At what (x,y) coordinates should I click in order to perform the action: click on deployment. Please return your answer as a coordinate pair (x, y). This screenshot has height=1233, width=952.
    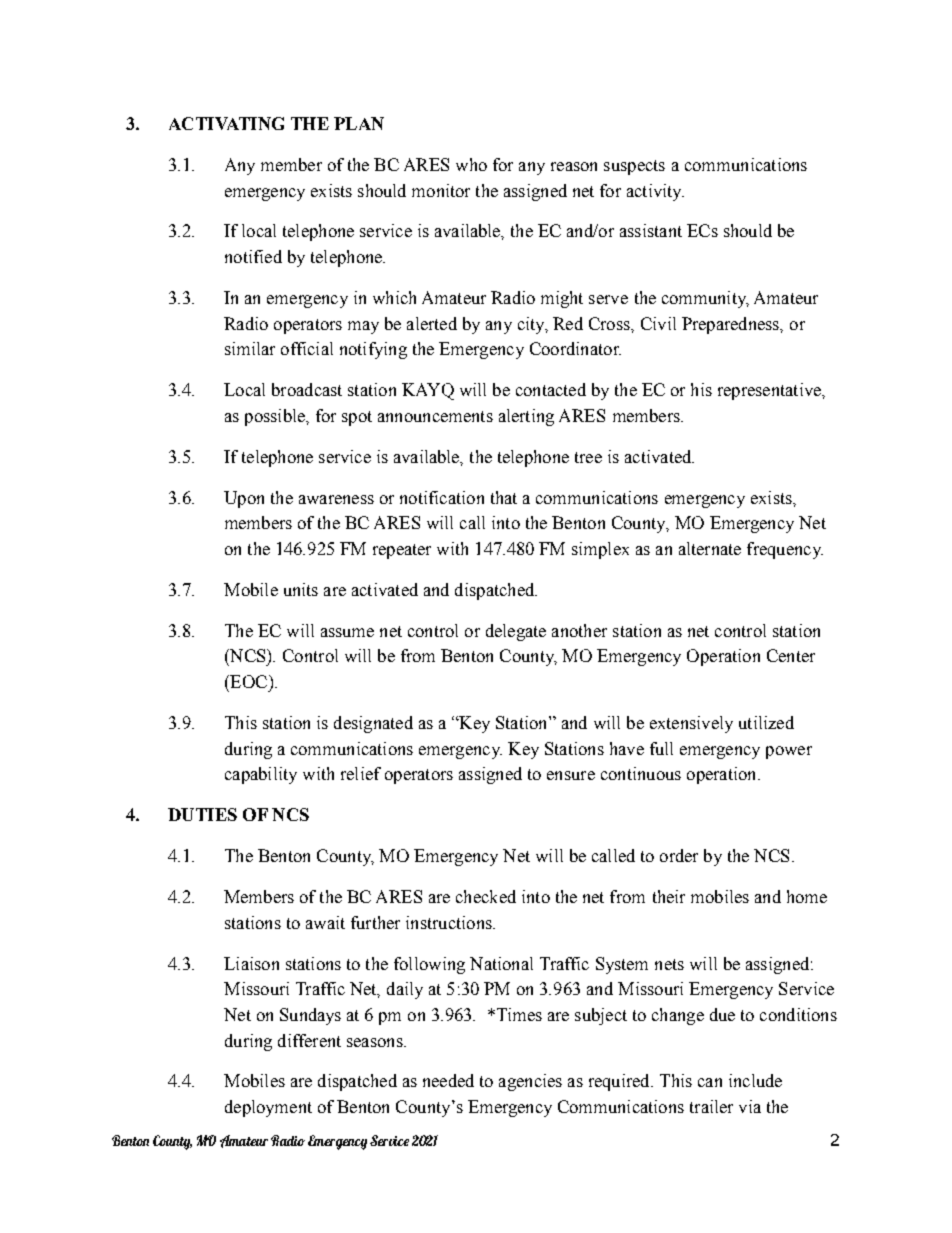
    Looking at the image, I should click on (268, 1108).
